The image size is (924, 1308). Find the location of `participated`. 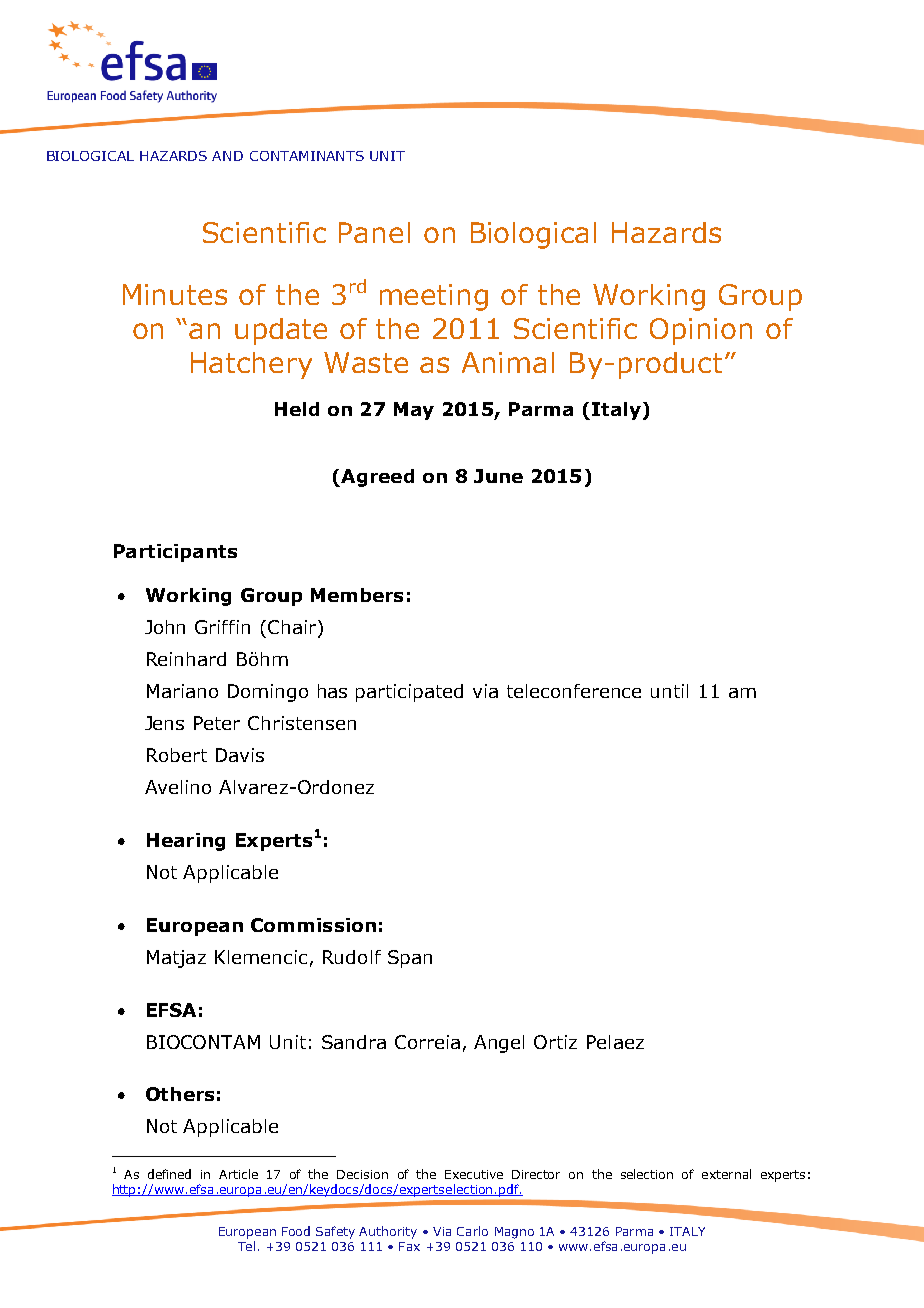

participated is located at coordinates (409, 693).
